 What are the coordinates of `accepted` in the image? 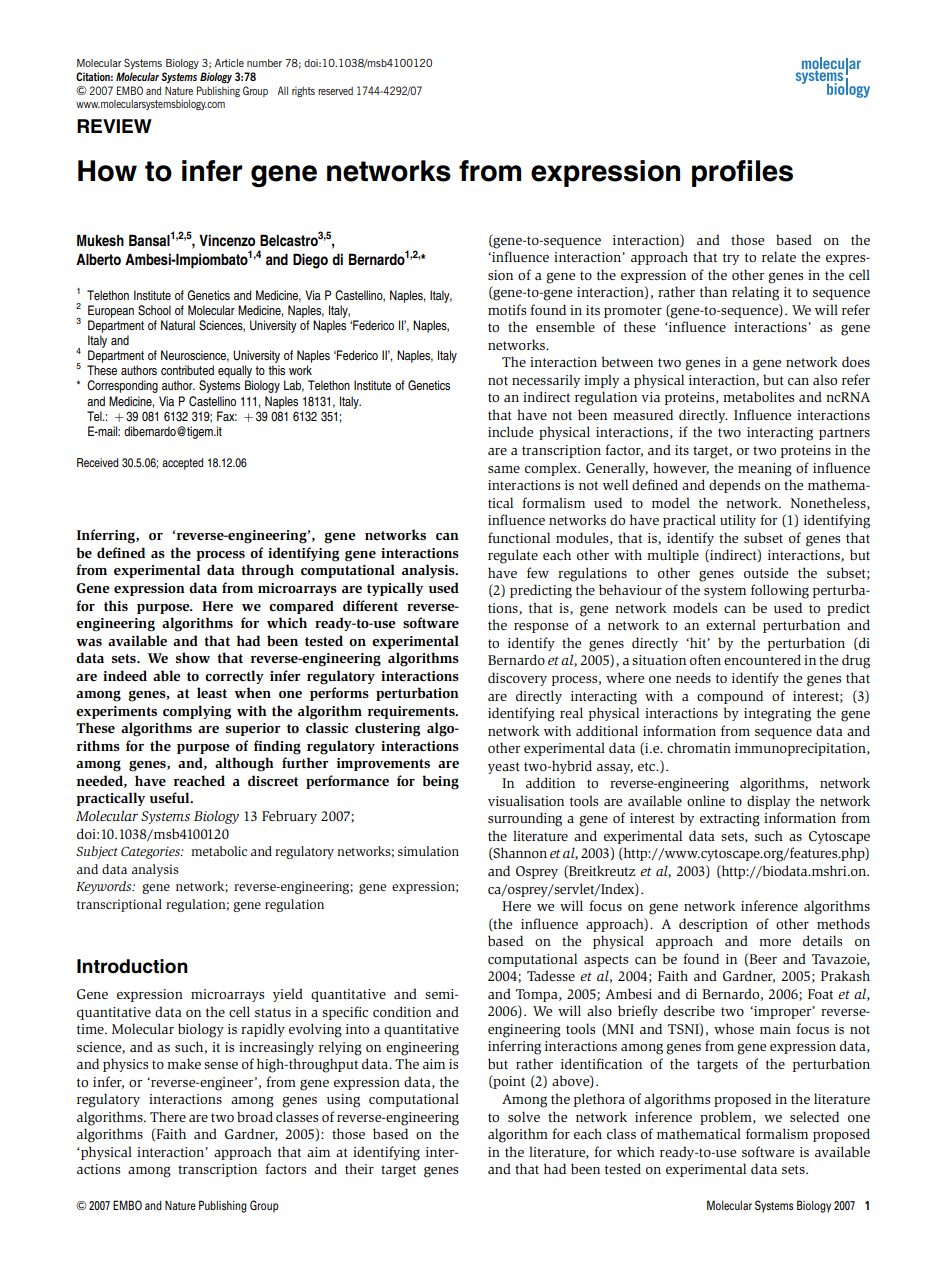 It's located at (182, 464).
